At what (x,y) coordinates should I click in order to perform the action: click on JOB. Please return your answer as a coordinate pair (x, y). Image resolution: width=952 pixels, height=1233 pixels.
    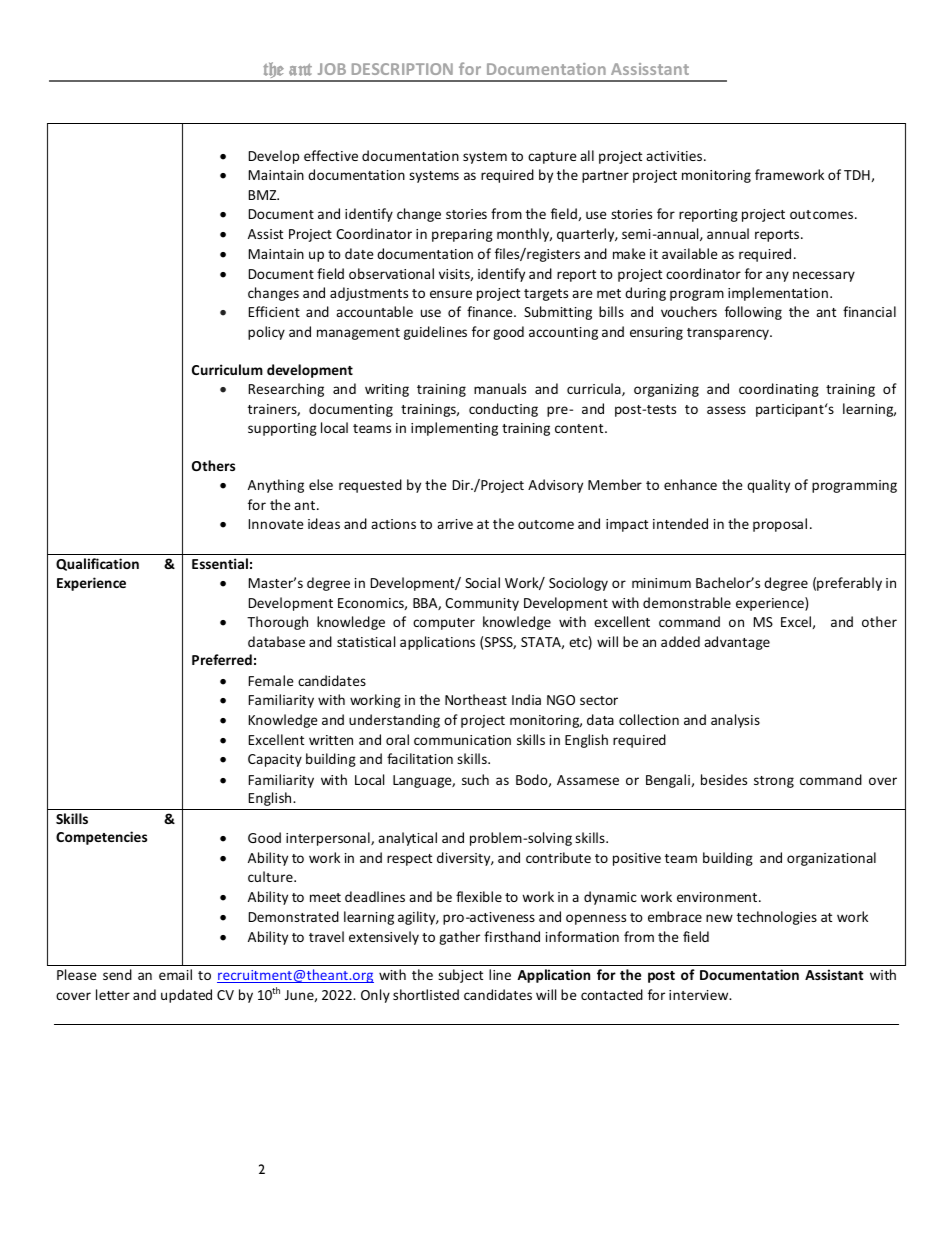
    Looking at the image, I should click on (332, 69).
